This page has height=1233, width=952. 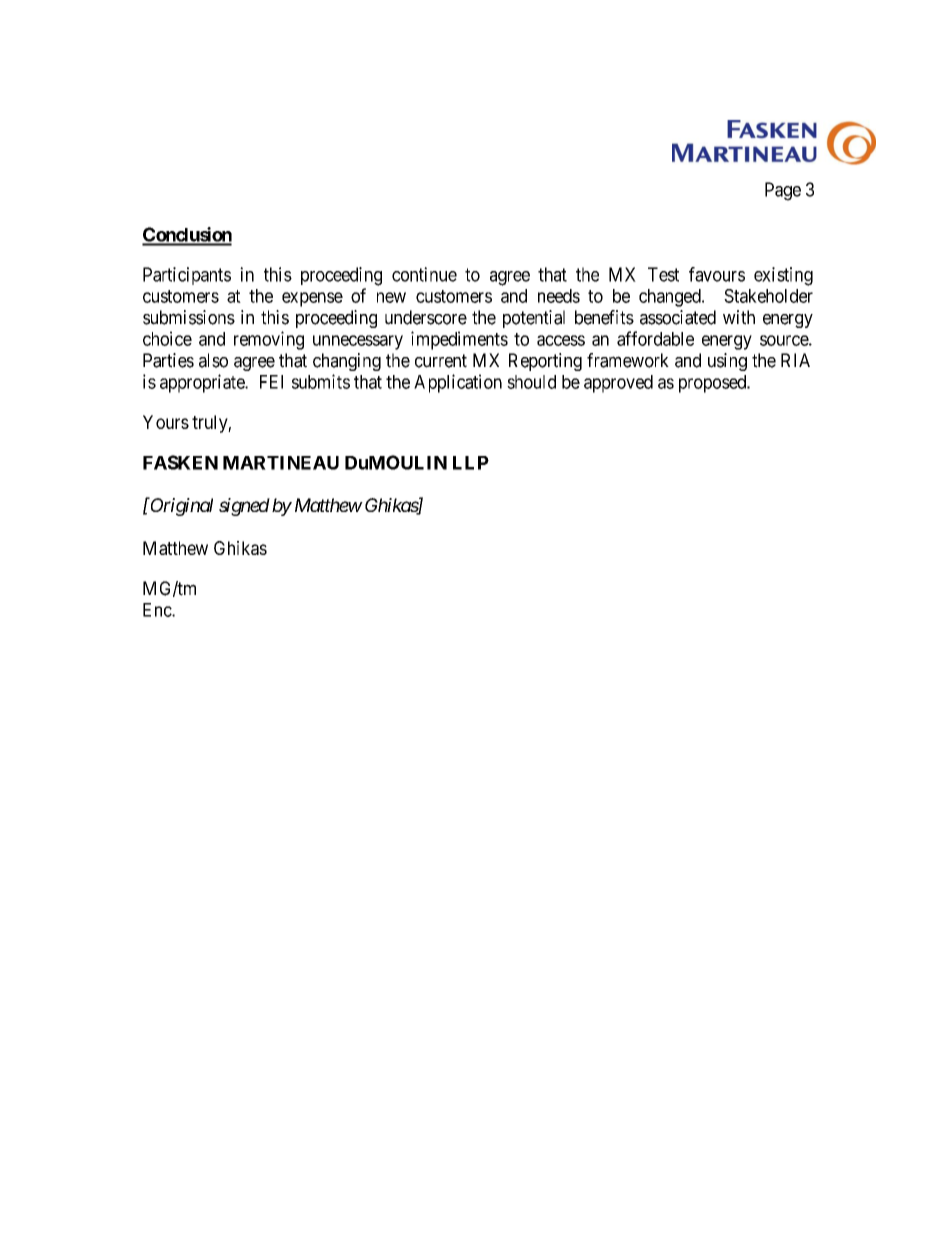 What do you see at coordinates (244, 507) in the page?
I see `signed` at bounding box center [244, 507].
